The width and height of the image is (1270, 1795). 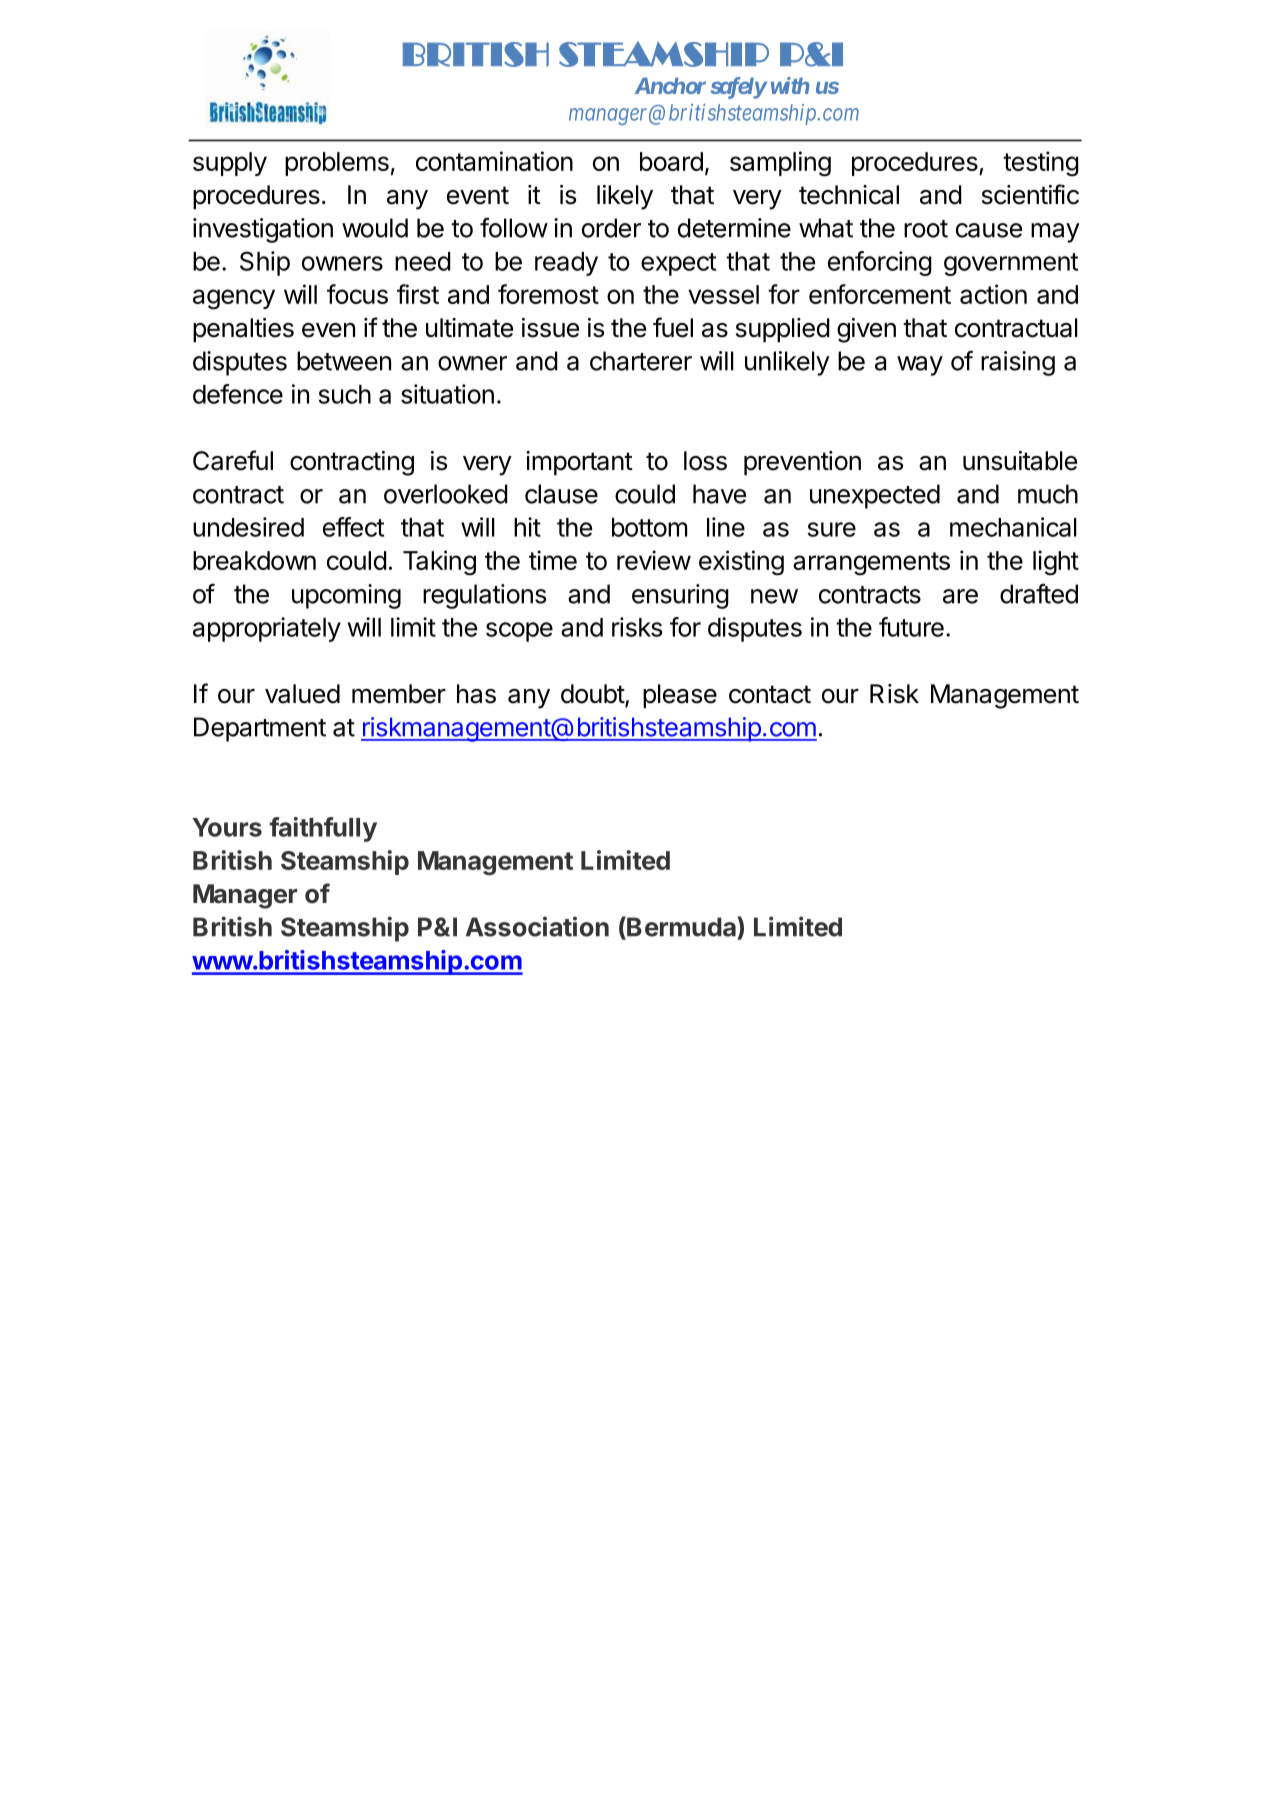 What do you see at coordinates (323, 829) in the image?
I see `faithfully` at bounding box center [323, 829].
